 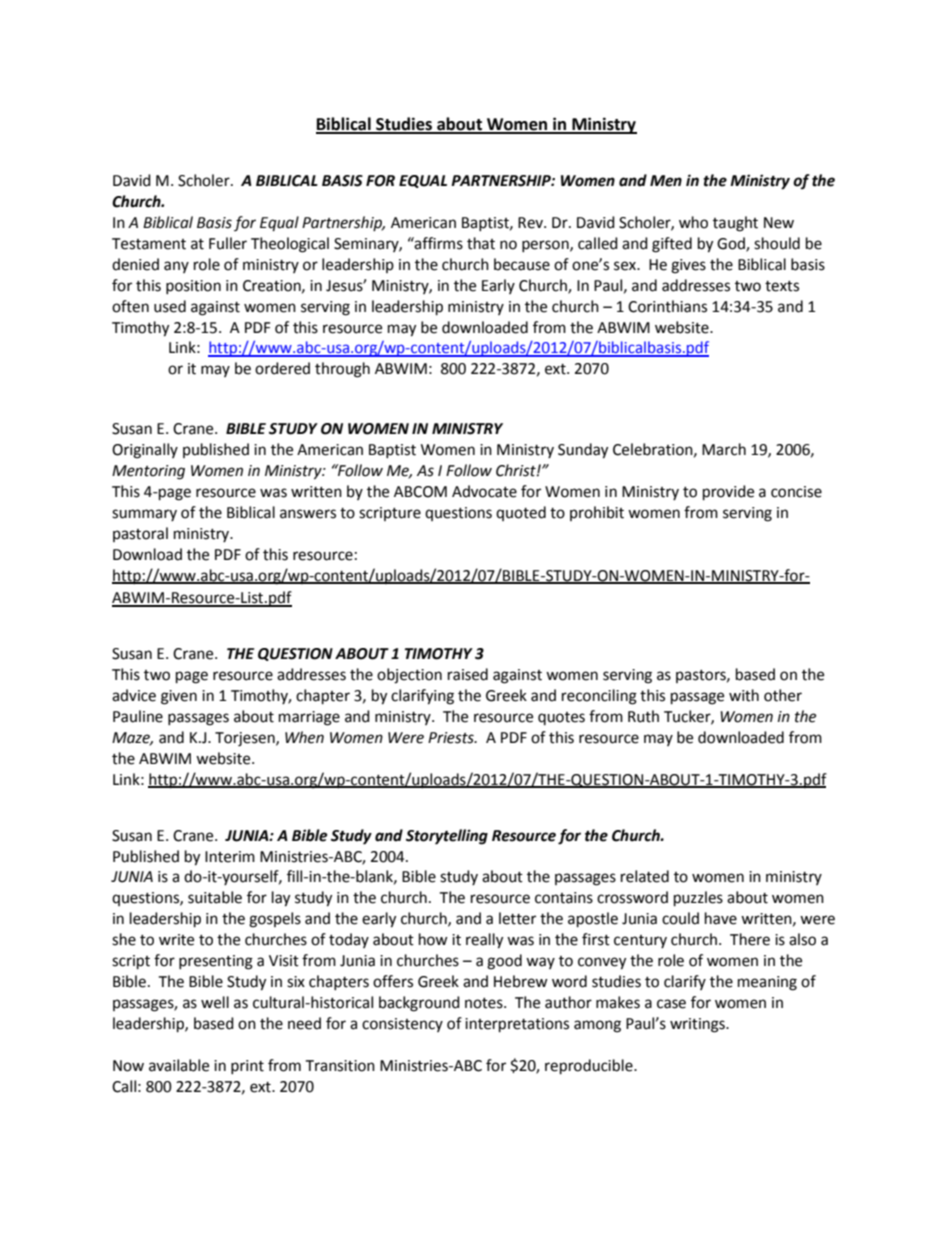 What do you see at coordinates (179, 697) in the page?
I see `given` at bounding box center [179, 697].
